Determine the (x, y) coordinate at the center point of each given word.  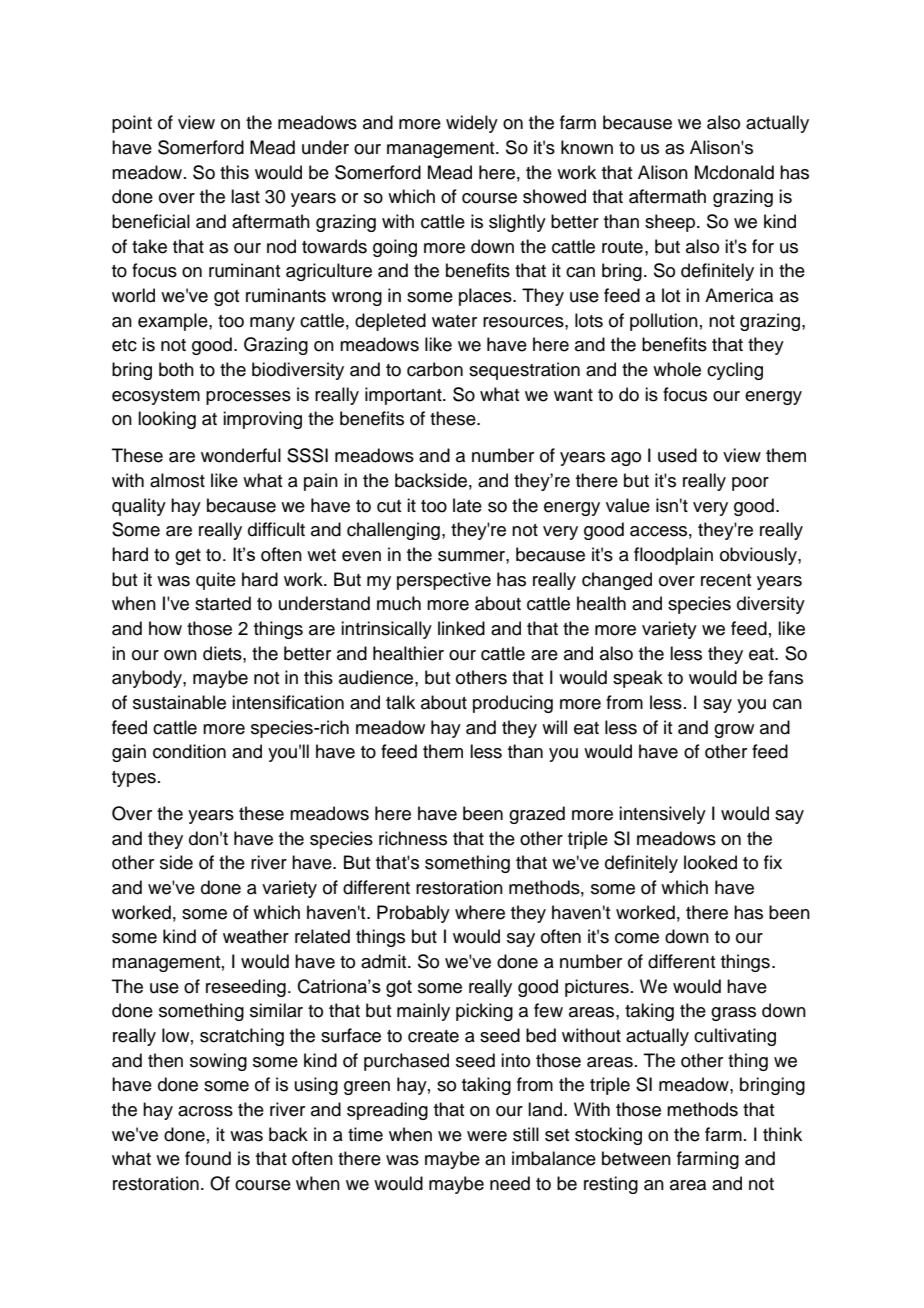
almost (177, 480)
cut (389, 506)
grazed (537, 815)
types (134, 779)
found (208, 1158)
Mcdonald (734, 172)
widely (472, 124)
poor (750, 484)
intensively (662, 815)
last (245, 196)
